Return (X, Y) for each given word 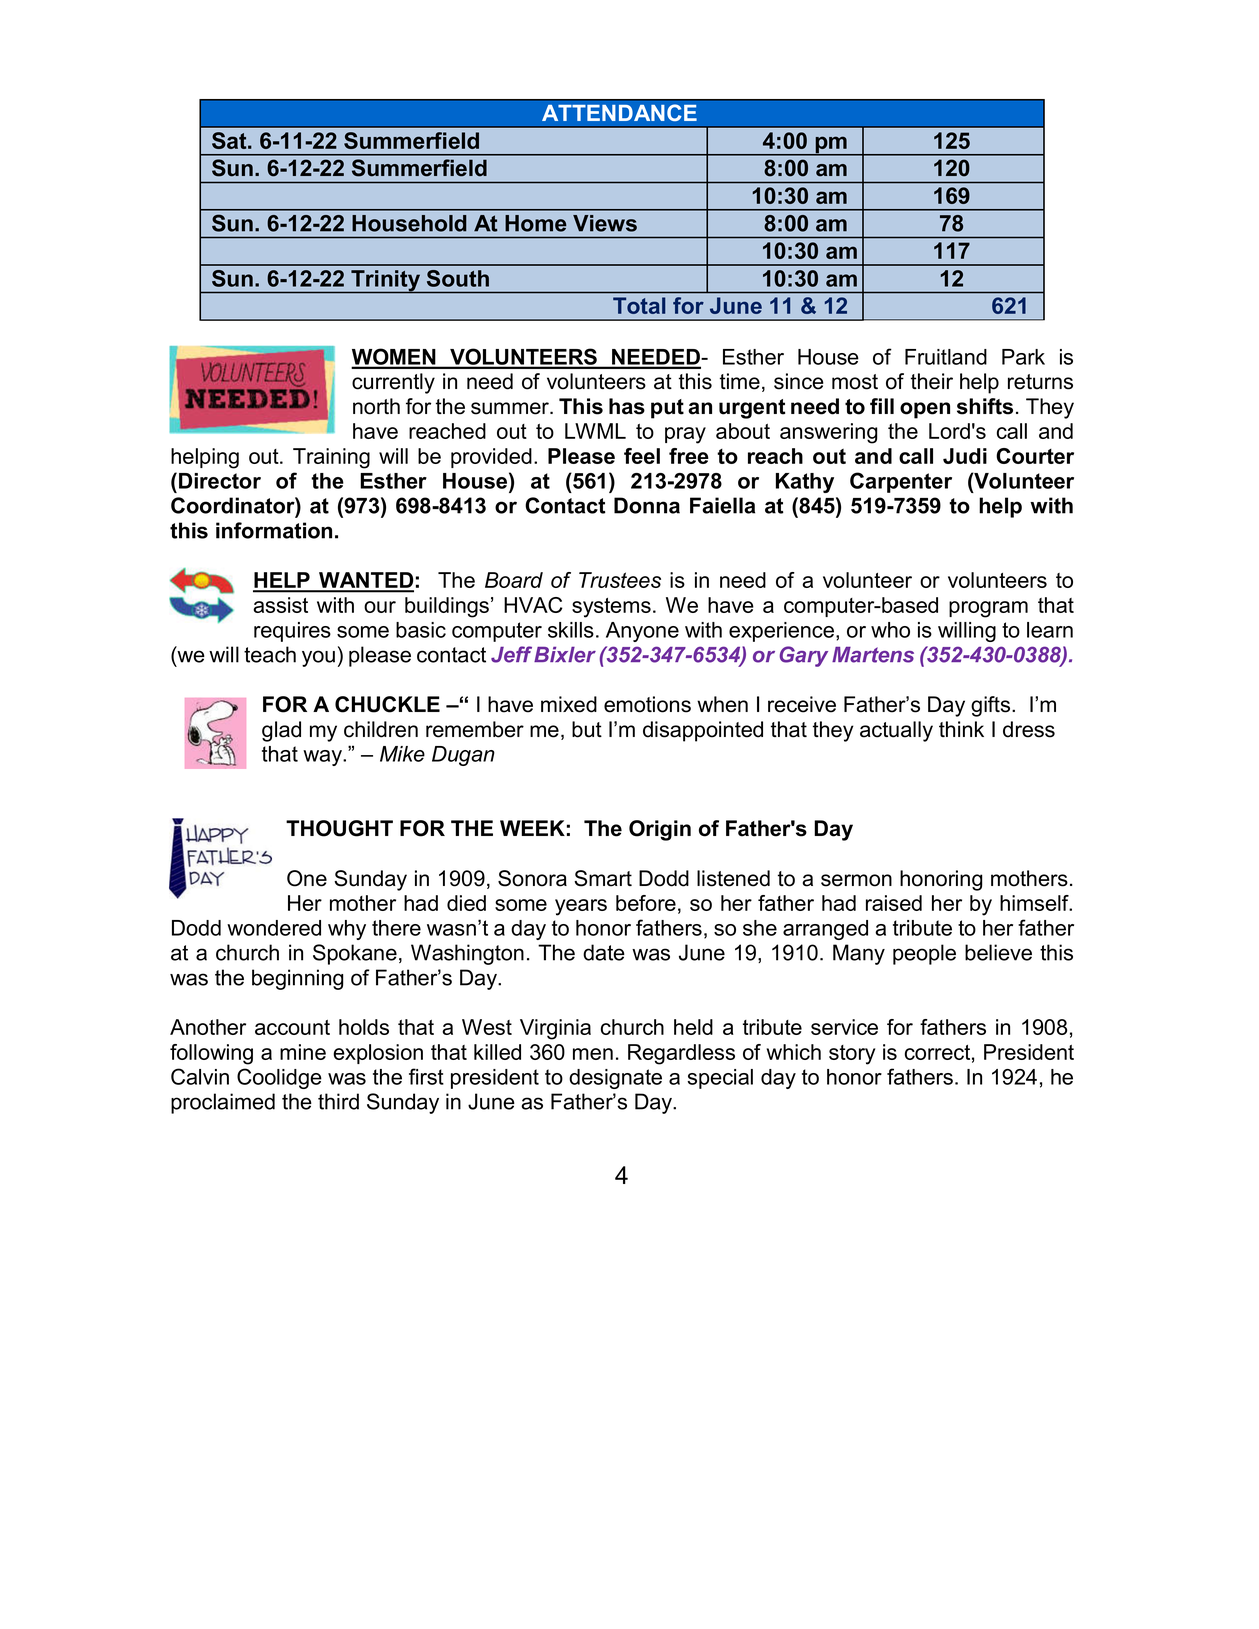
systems (611, 608)
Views (605, 223)
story (852, 1055)
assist (280, 605)
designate (615, 1079)
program (988, 609)
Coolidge (279, 1078)
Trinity (386, 282)
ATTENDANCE (619, 112)
